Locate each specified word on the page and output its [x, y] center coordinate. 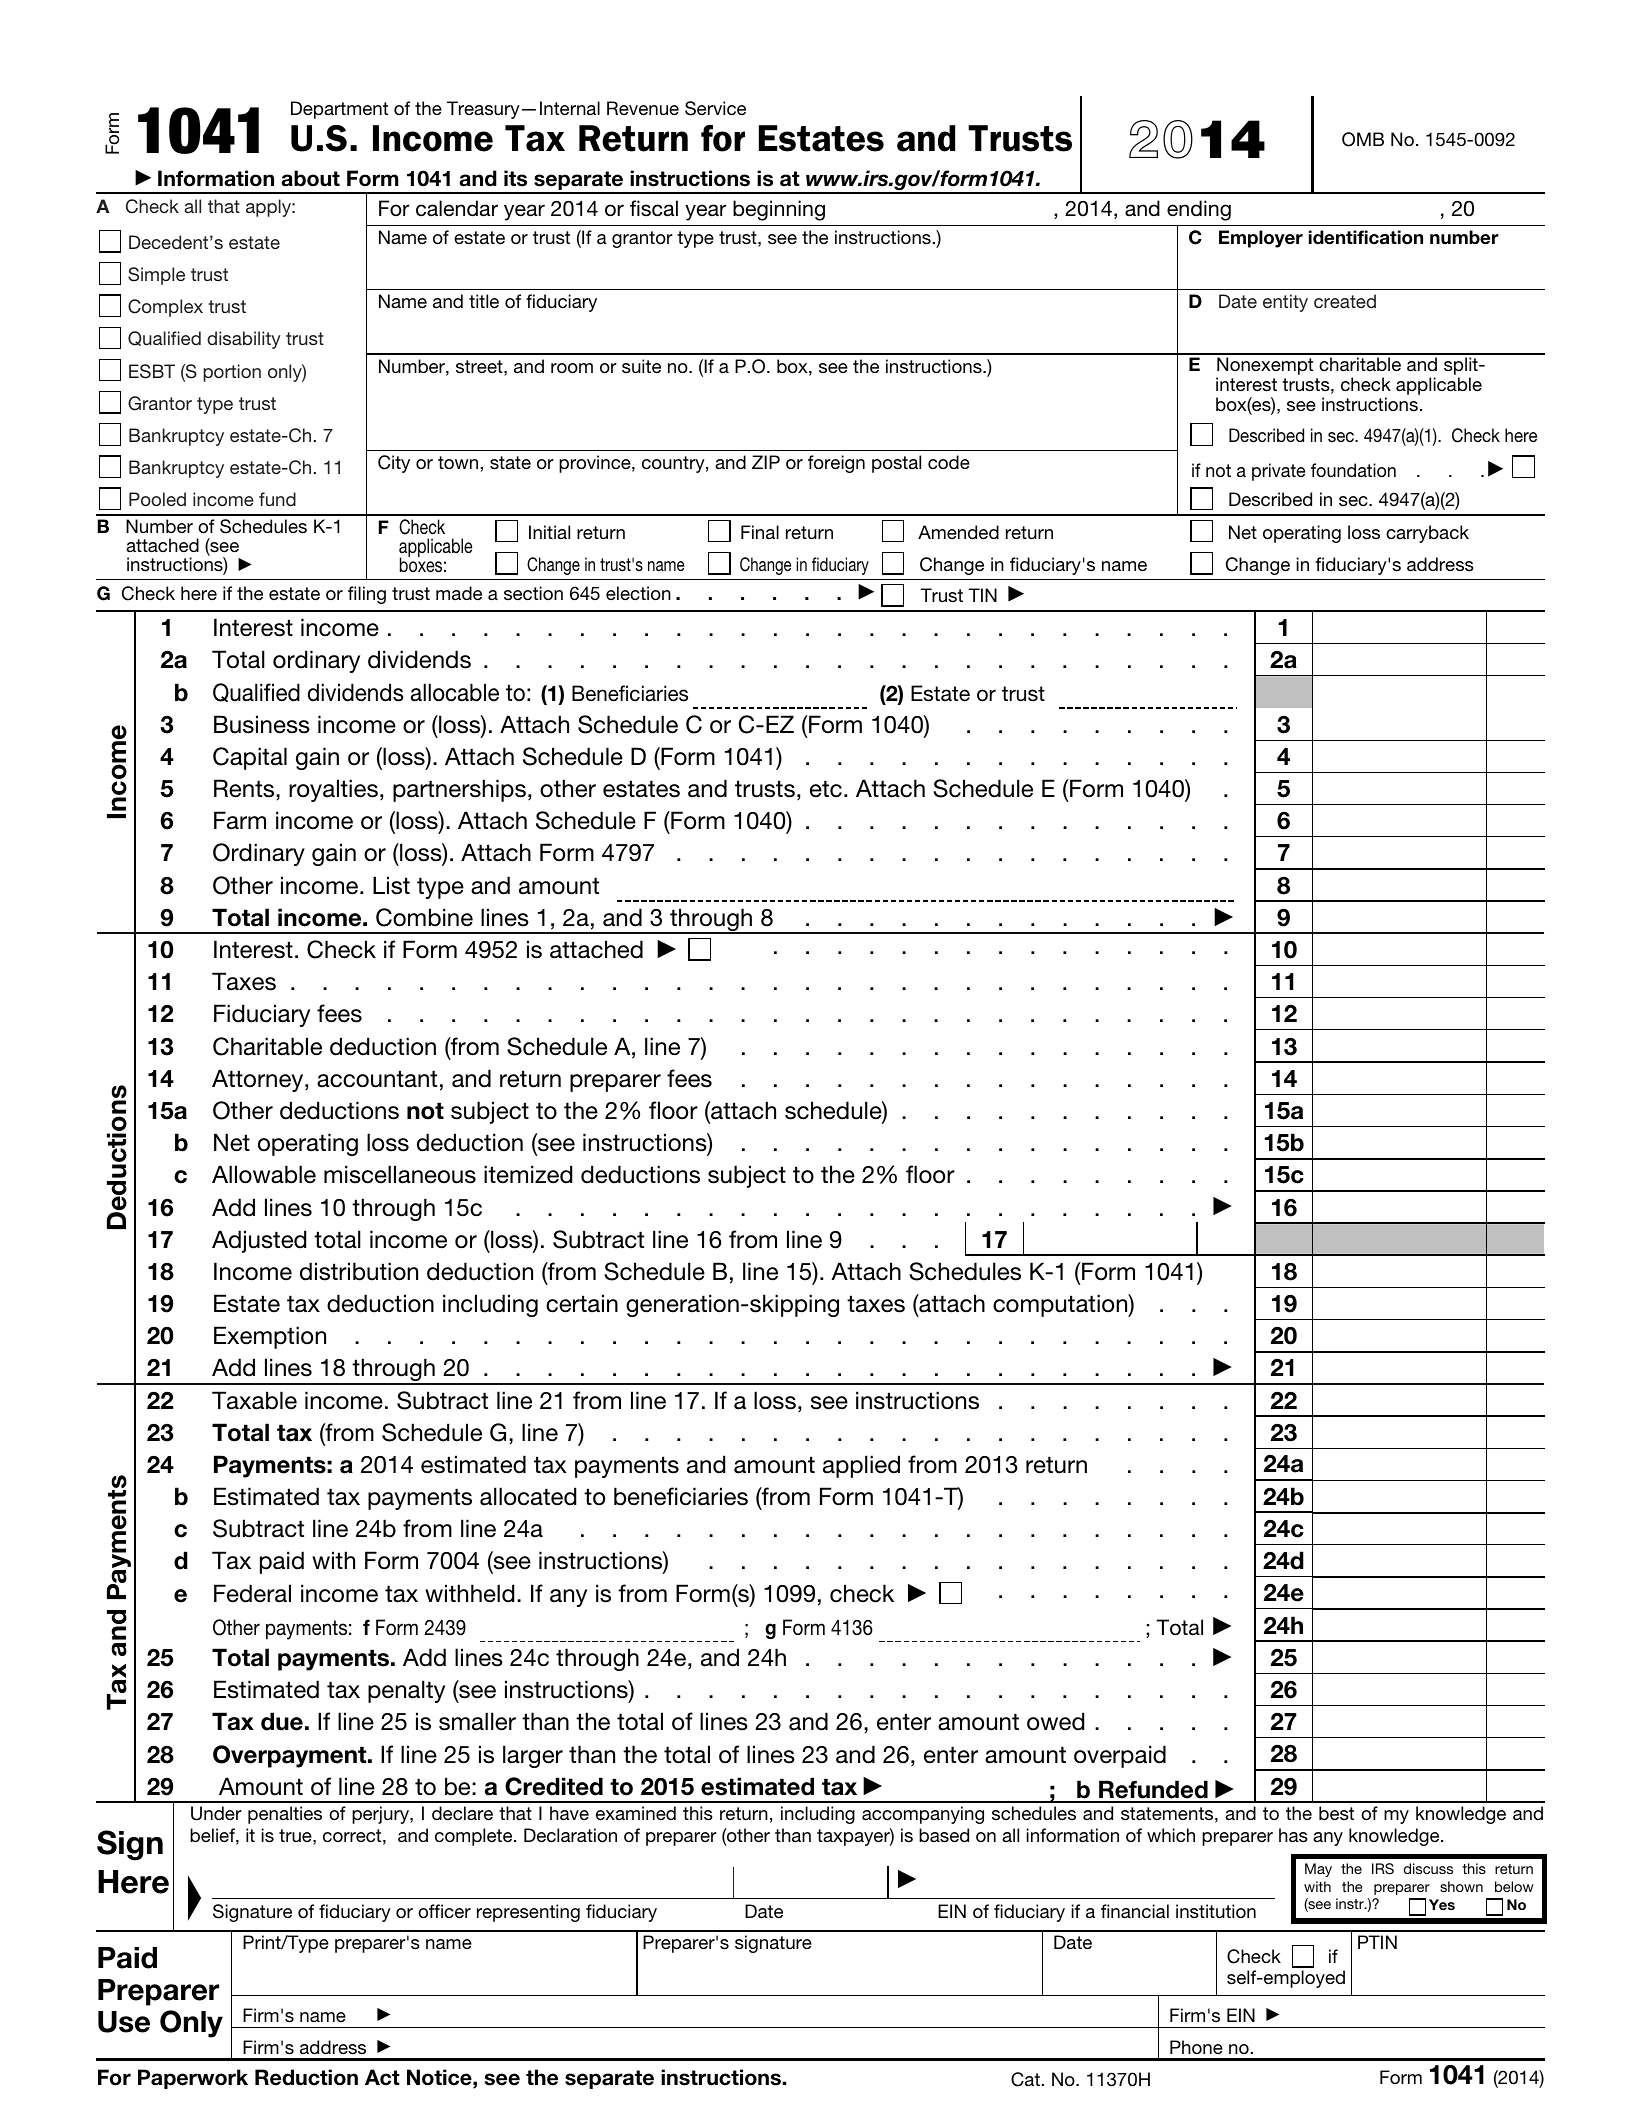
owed [1055, 1721]
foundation [1353, 470]
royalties [333, 790]
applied [861, 1466]
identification [1366, 237]
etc [826, 789]
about [310, 178]
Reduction [306, 2077]
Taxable [254, 1400]
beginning [779, 210]
